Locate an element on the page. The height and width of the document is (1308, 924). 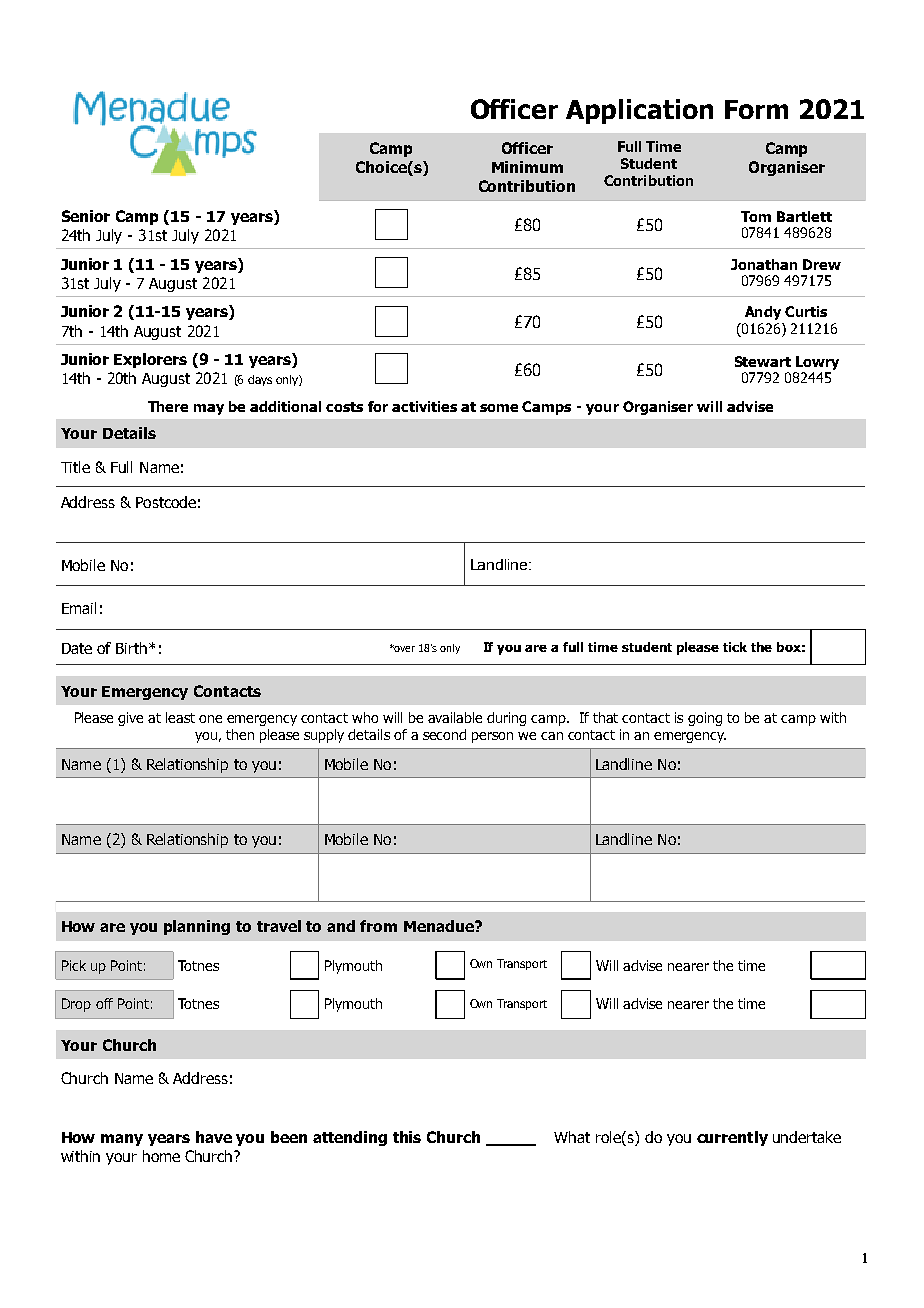
Senior is located at coordinates (86, 216).
